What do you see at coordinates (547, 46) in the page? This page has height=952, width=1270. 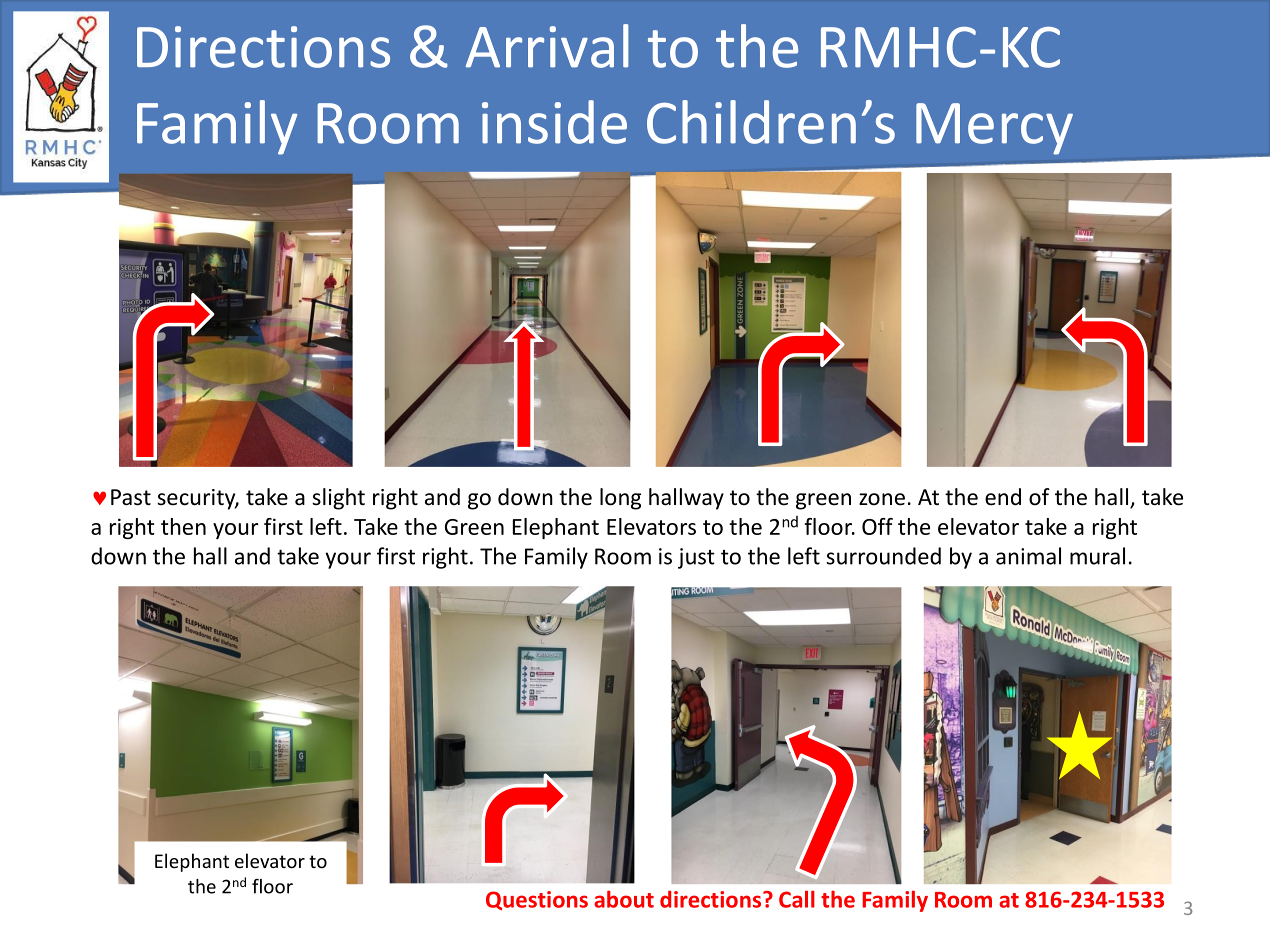 I see `Arrival` at bounding box center [547, 46].
